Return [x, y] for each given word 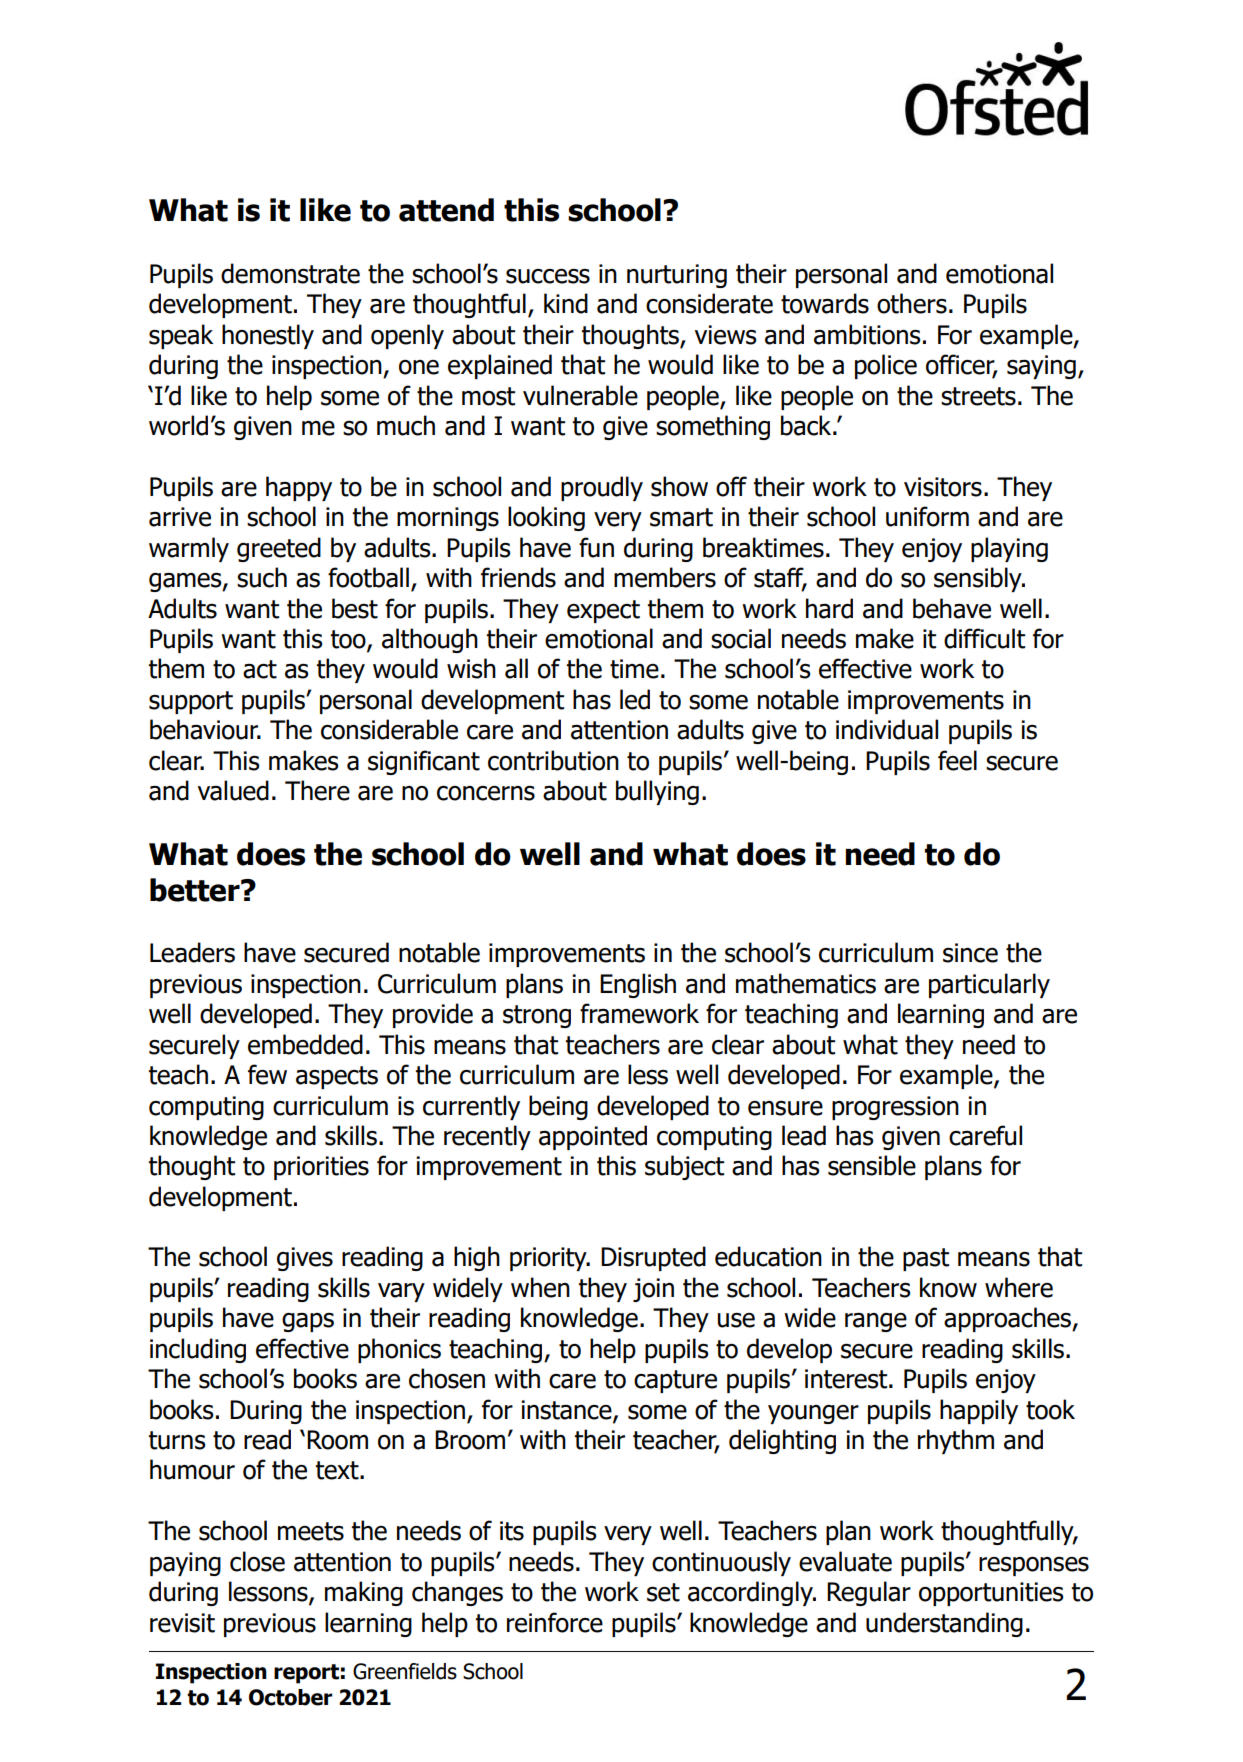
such [262, 577]
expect [603, 611]
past [926, 1259]
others [912, 303]
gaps [308, 1322]
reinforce [555, 1622]
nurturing [677, 276]
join [653, 1290]
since [970, 953]
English [638, 985]
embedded [305, 1044]
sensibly [979, 579]
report [306, 1674]
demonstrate [290, 273]
